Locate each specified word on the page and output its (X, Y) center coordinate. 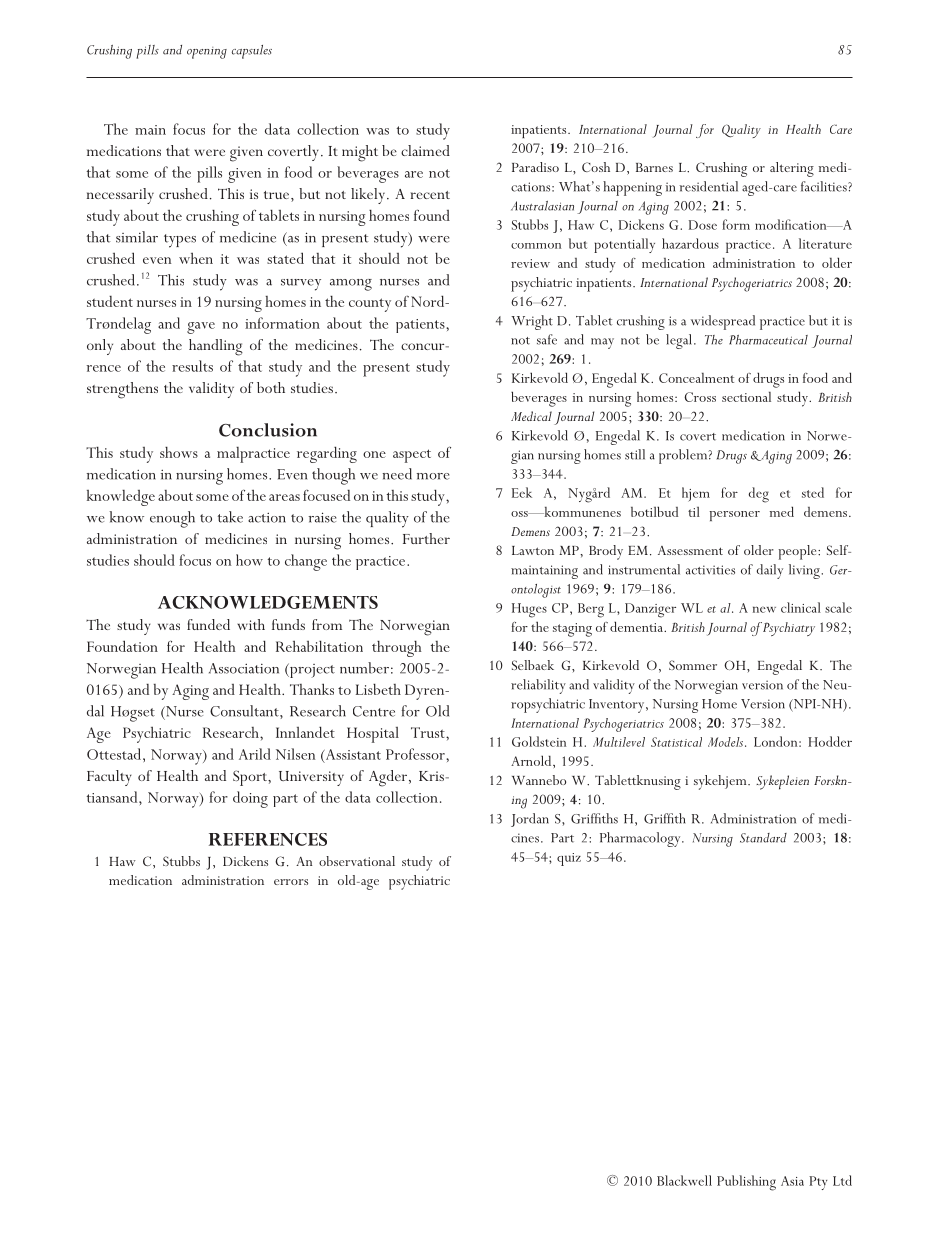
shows (179, 452)
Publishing (746, 1183)
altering (792, 169)
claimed (425, 150)
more (433, 476)
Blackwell (684, 1180)
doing (250, 799)
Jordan (530, 820)
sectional (746, 397)
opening (207, 53)
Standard (763, 838)
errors (291, 882)
